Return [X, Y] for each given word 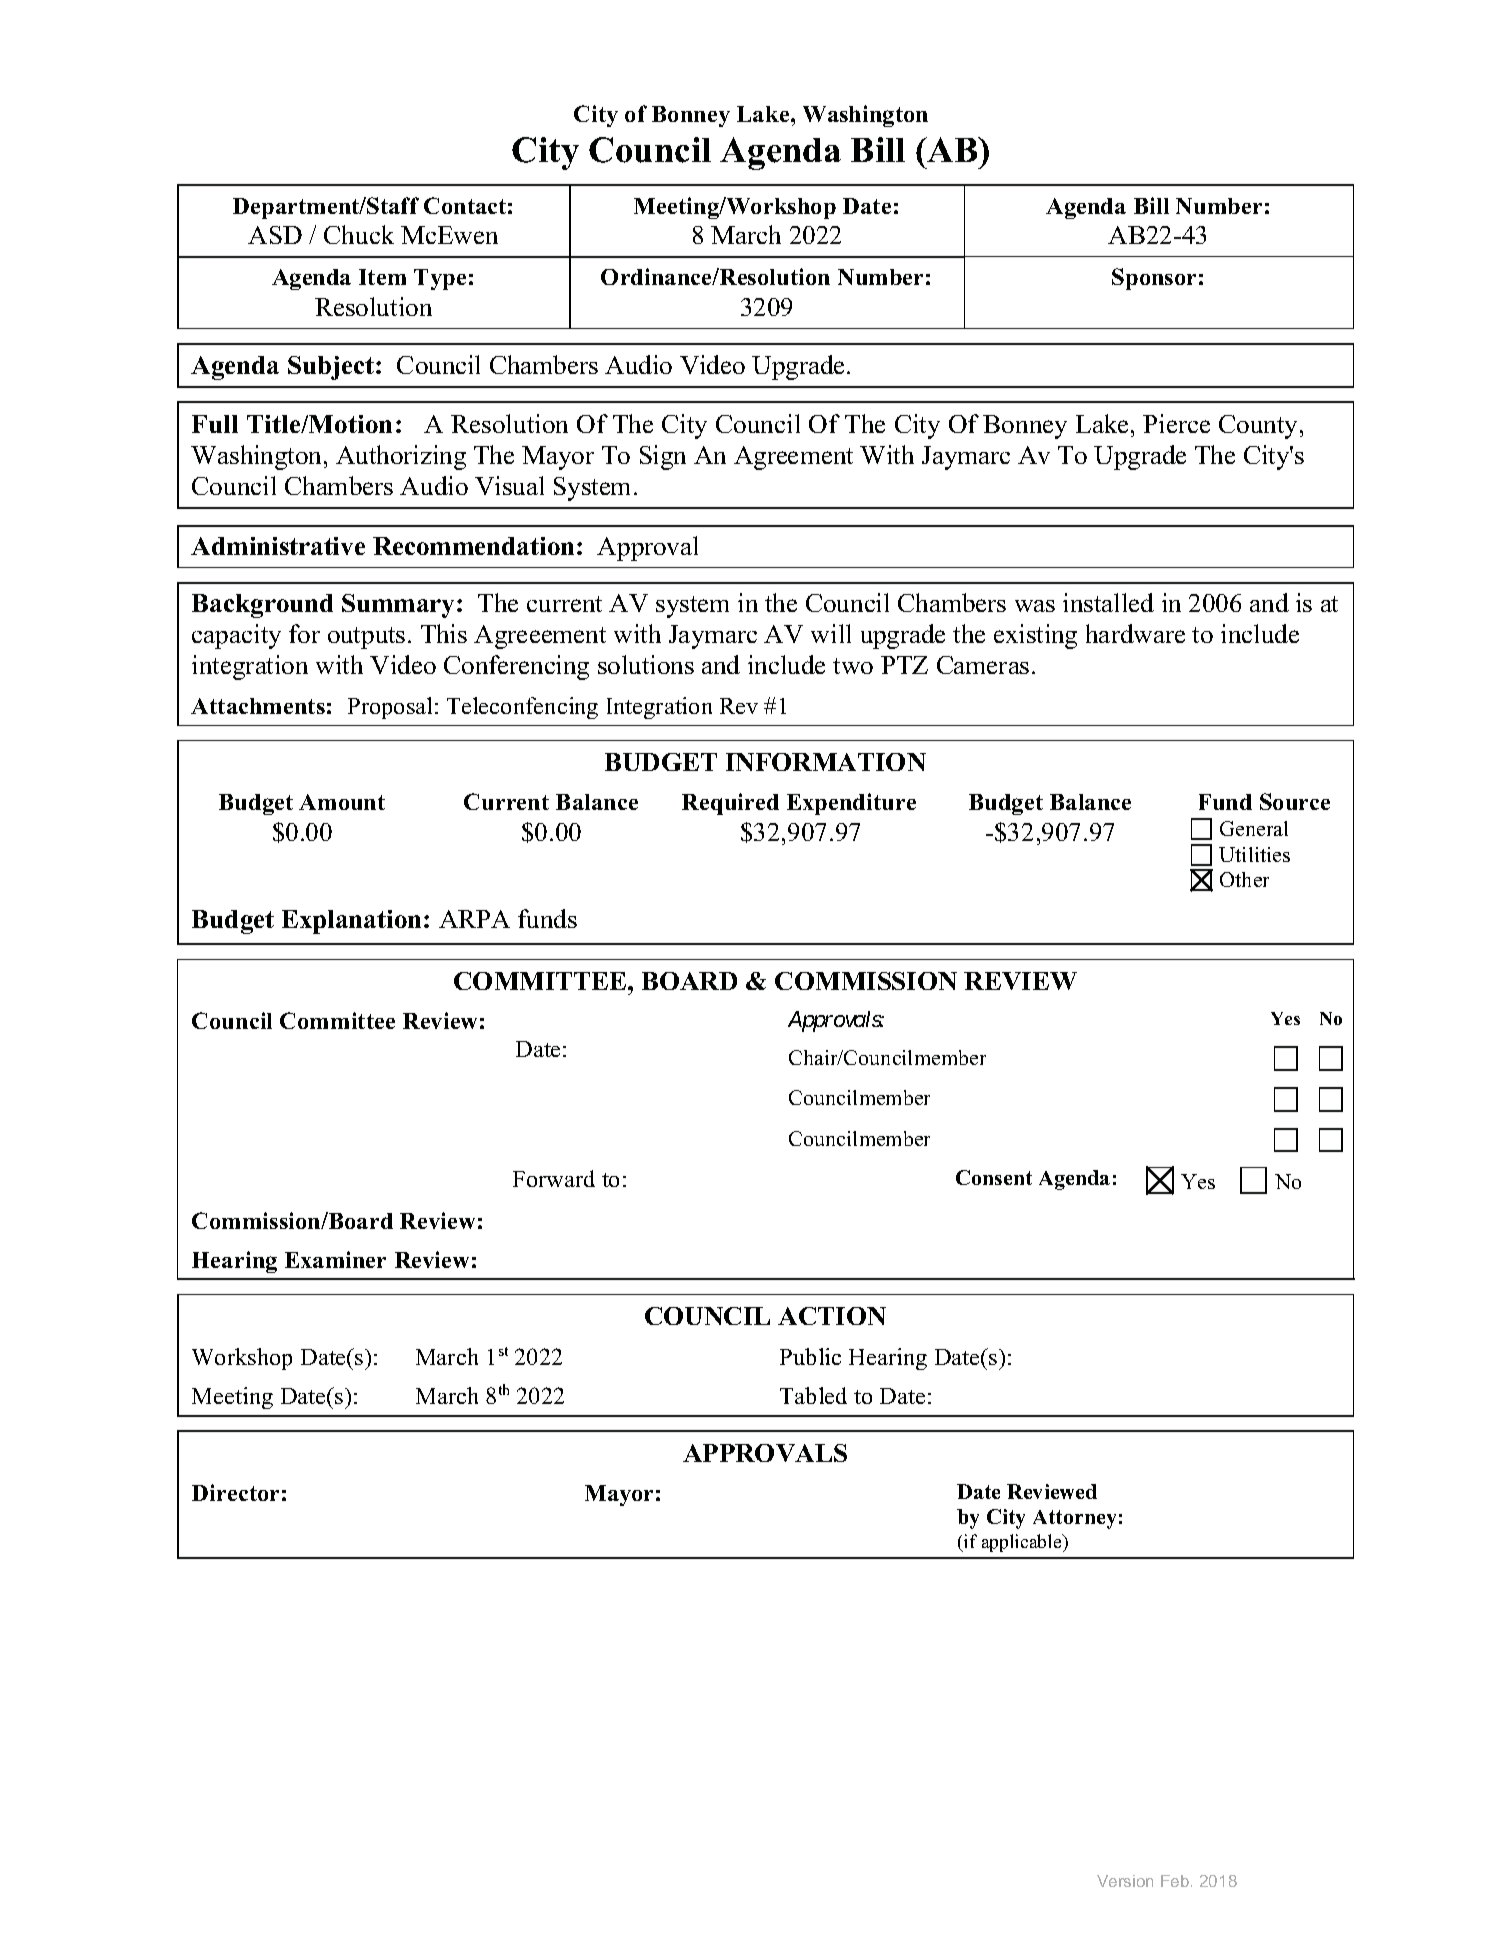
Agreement [793, 458]
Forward [554, 1178]
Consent [994, 1177]
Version [1125, 1881]
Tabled [813, 1395]
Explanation [351, 922]
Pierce [1176, 423]
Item [382, 277]
